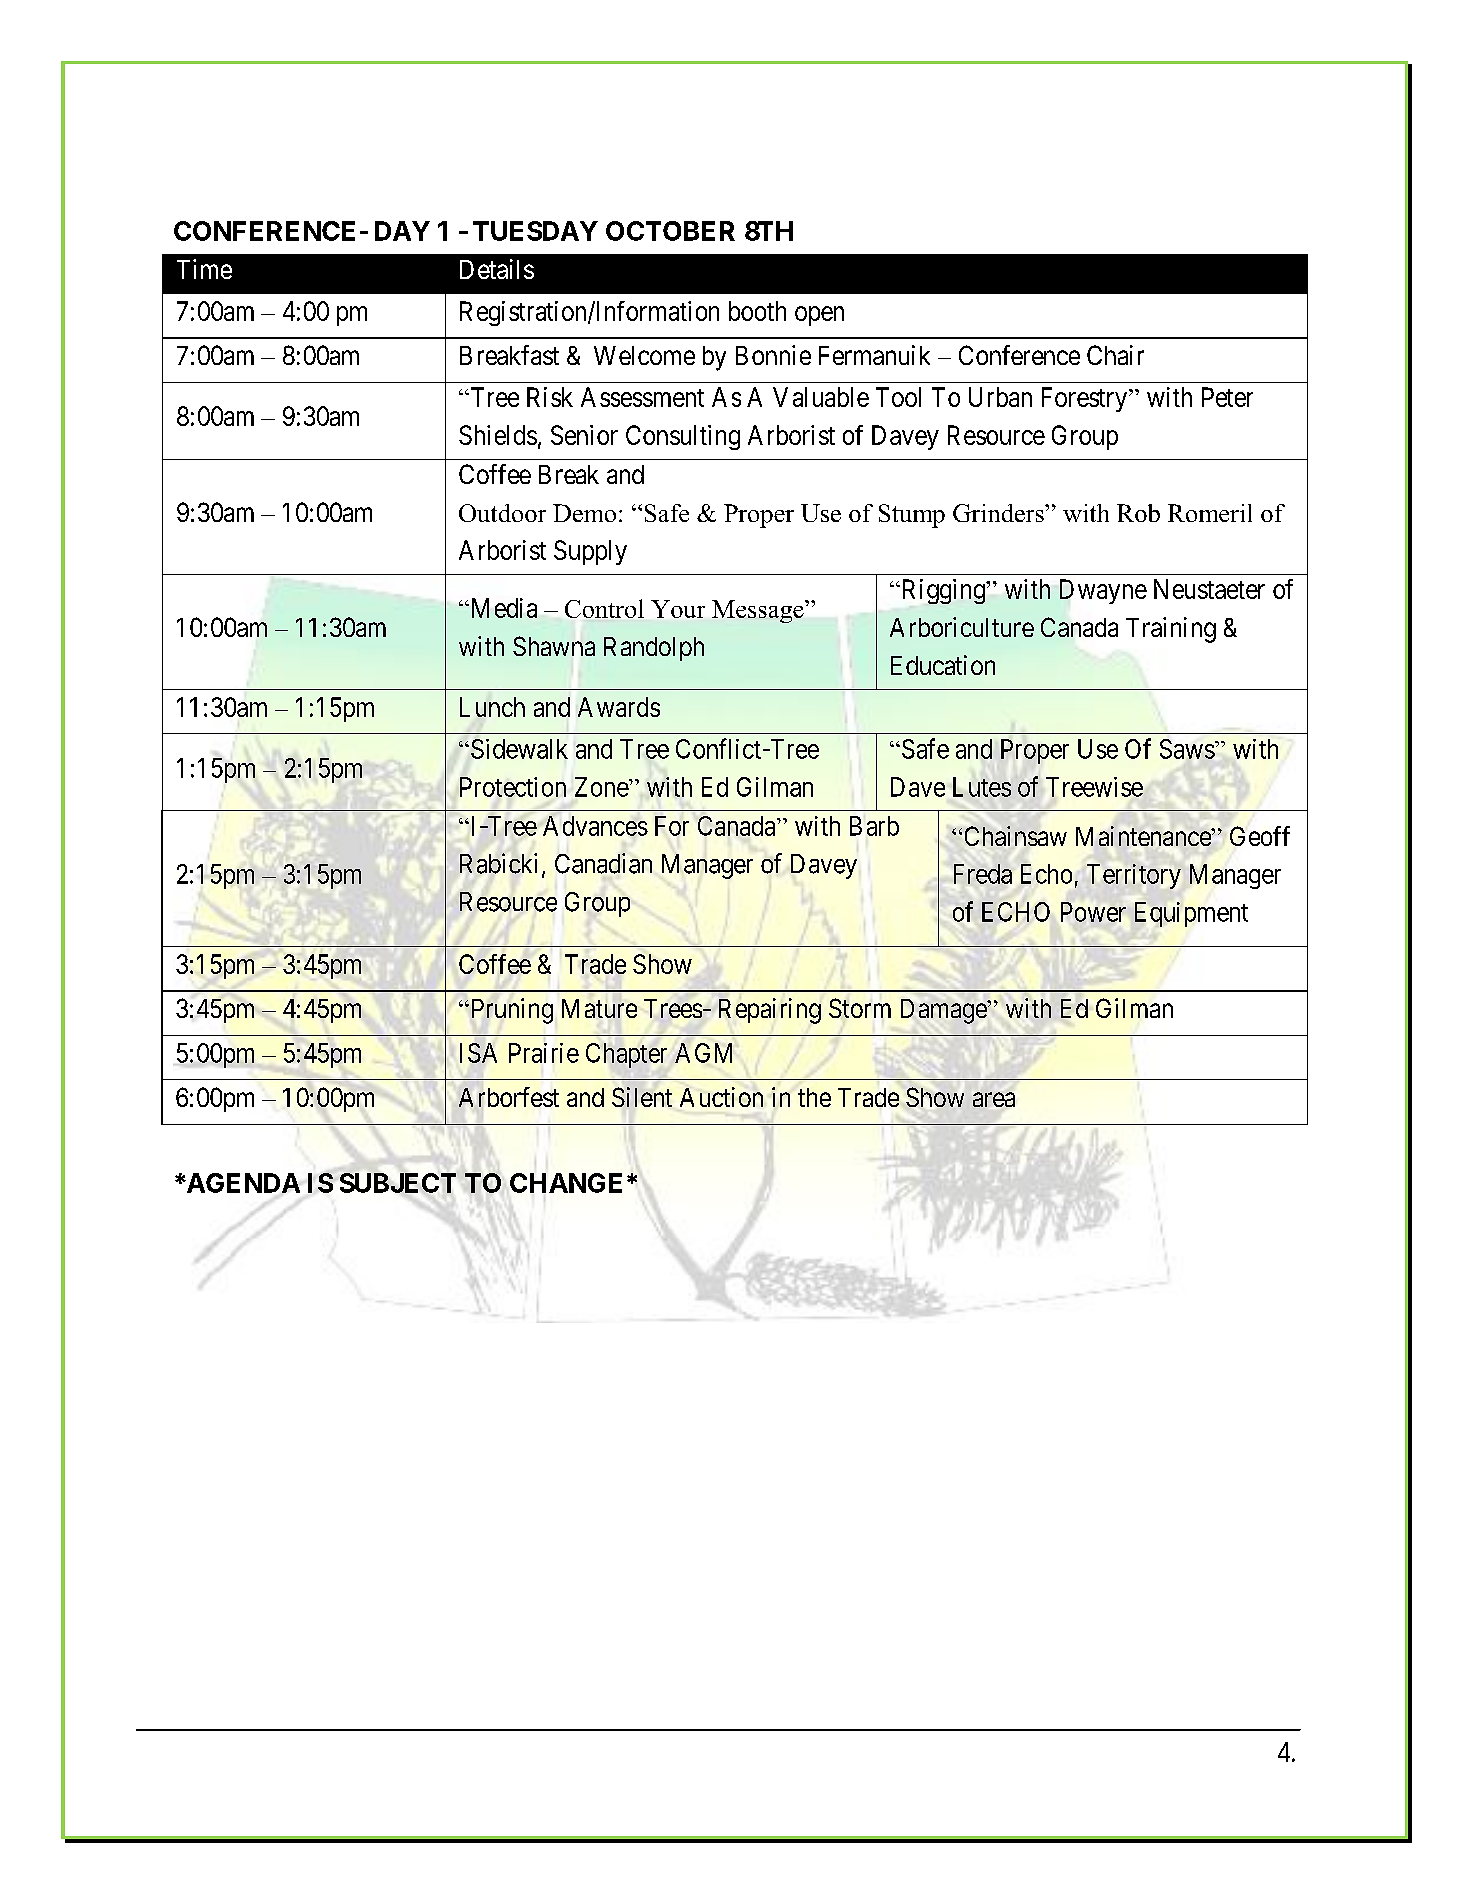  What do you see at coordinates (492, 707) in the screenshot?
I see `Lunch` at bounding box center [492, 707].
